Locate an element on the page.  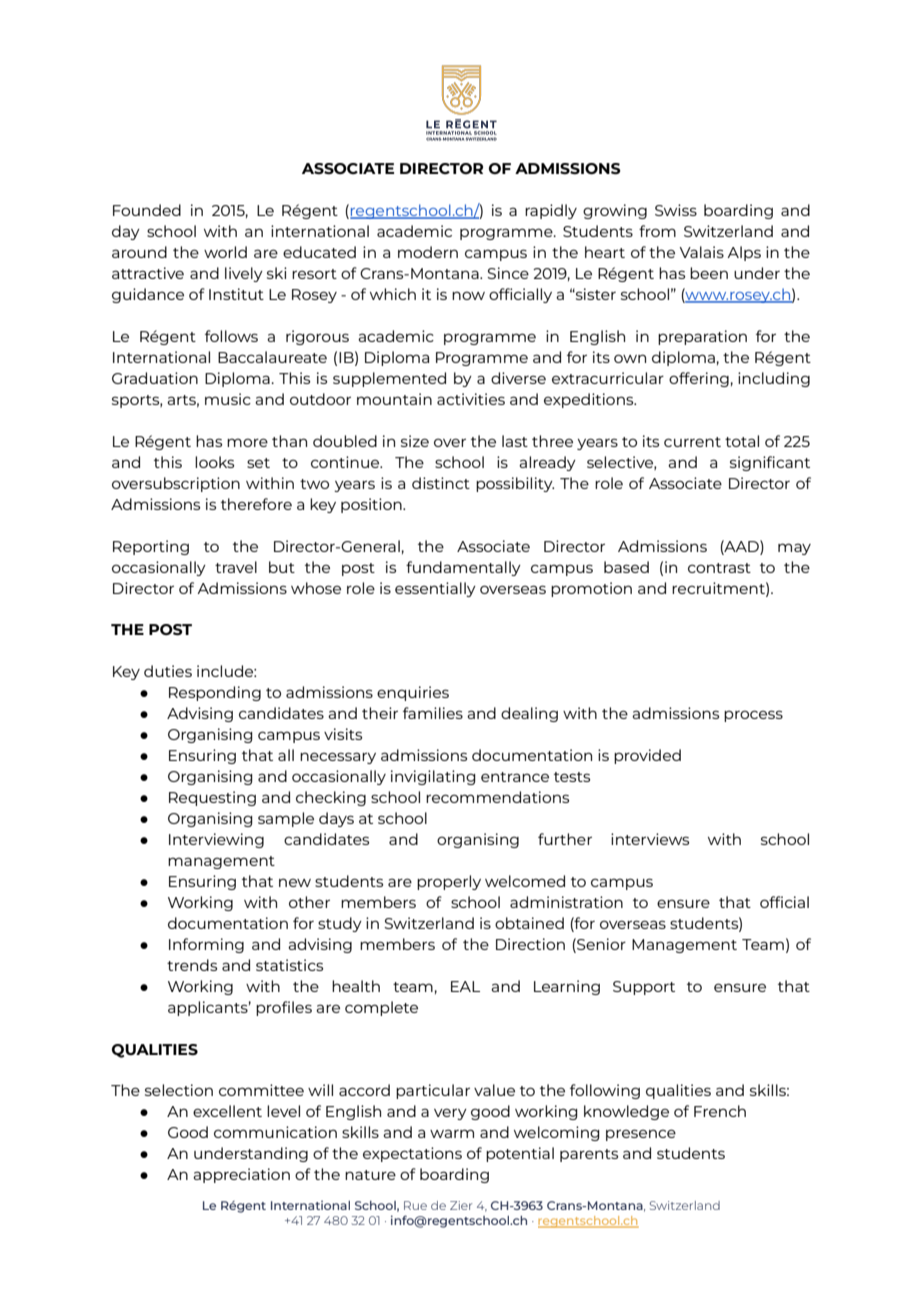
looks is located at coordinates (214, 462).
